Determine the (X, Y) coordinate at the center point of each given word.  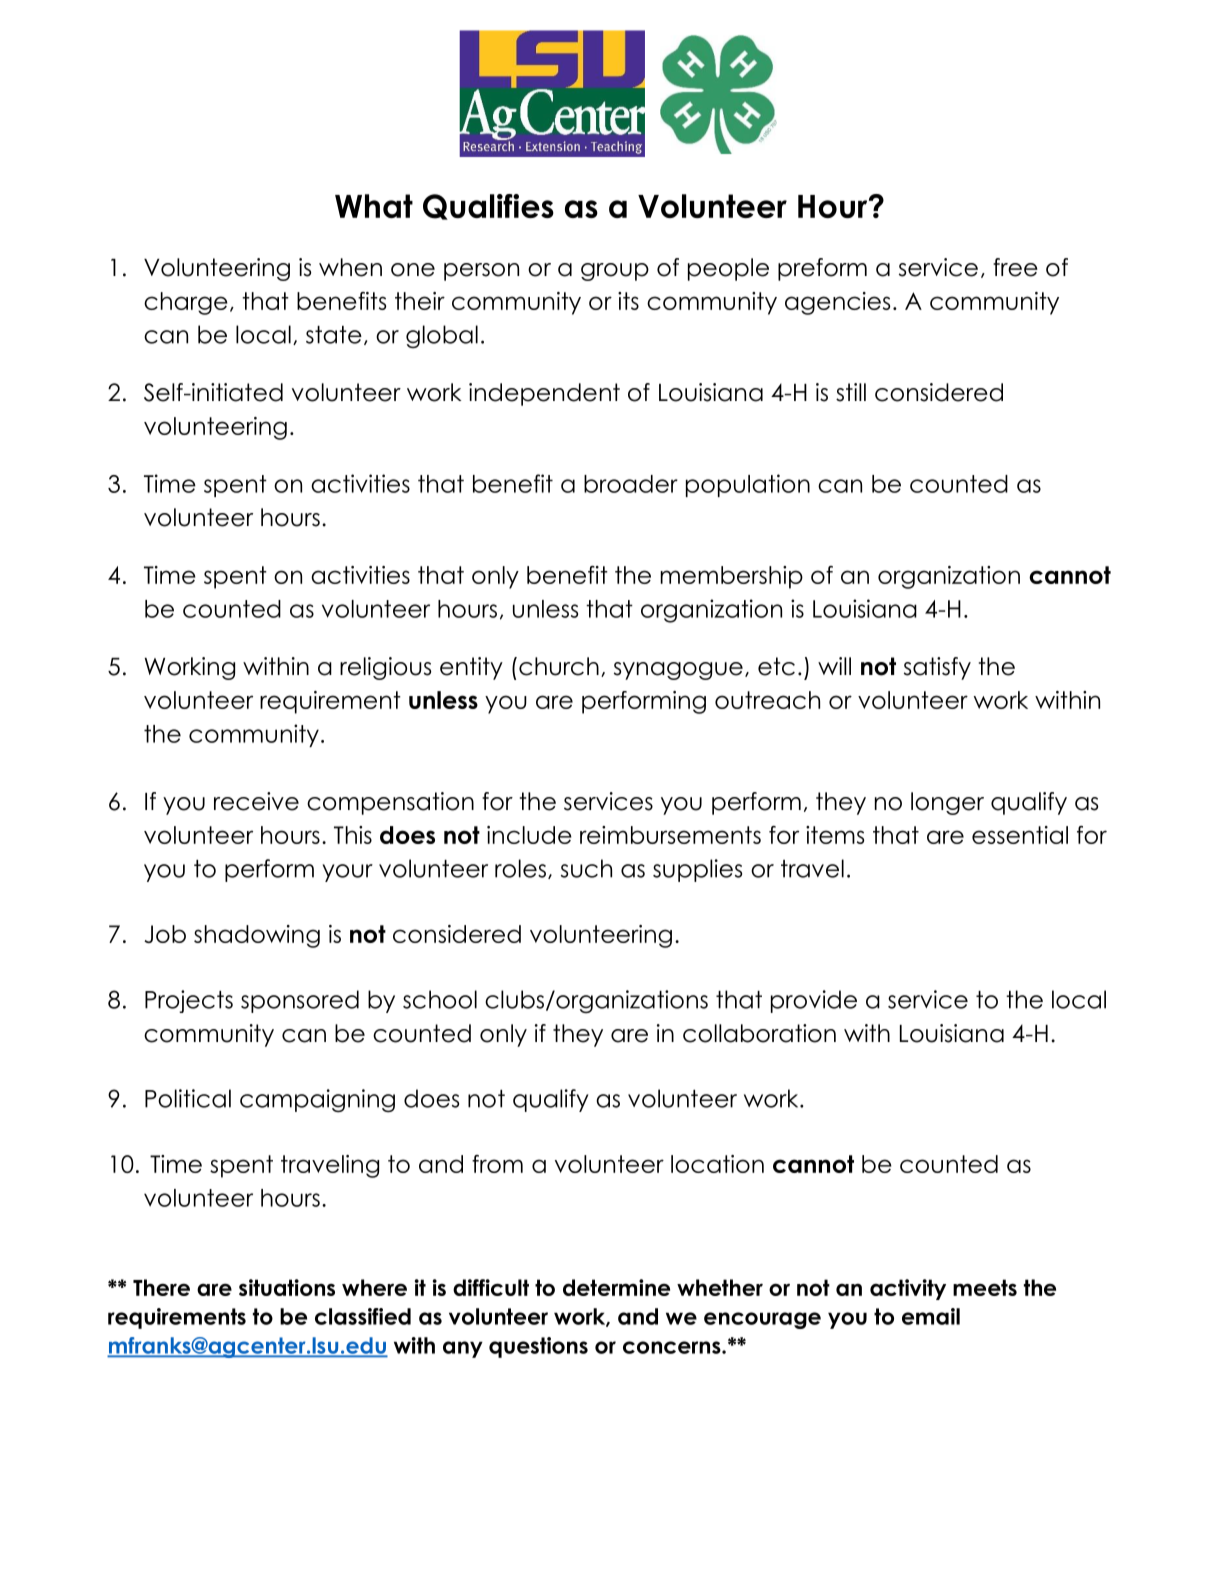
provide (814, 1001)
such (586, 868)
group (615, 272)
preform (822, 269)
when (350, 267)
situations (287, 1287)
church (559, 666)
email (931, 1316)
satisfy (937, 668)
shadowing (257, 936)
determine (616, 1287)
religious (385, 668)
